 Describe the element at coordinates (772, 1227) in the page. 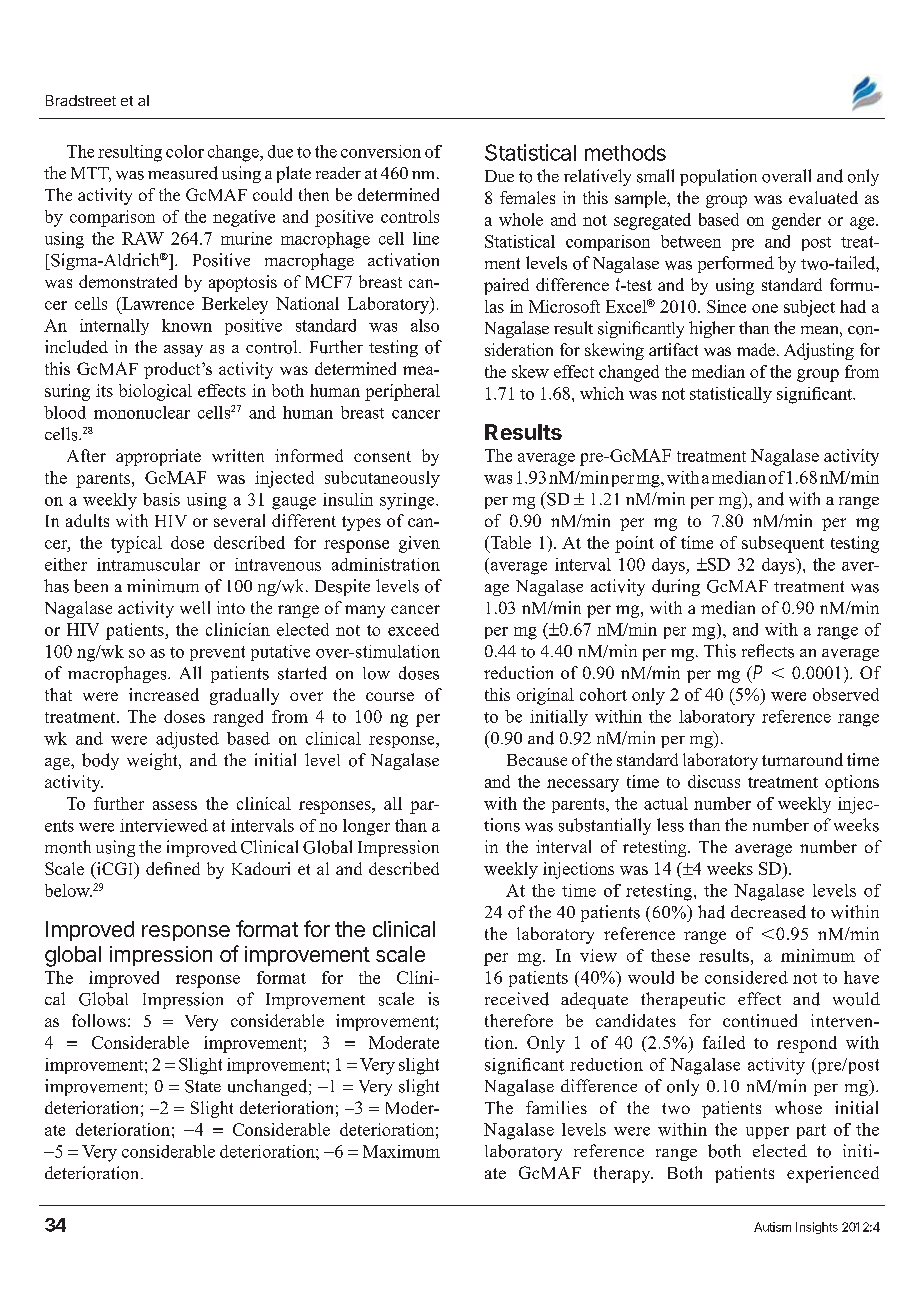

I see `Autism` at that location.
